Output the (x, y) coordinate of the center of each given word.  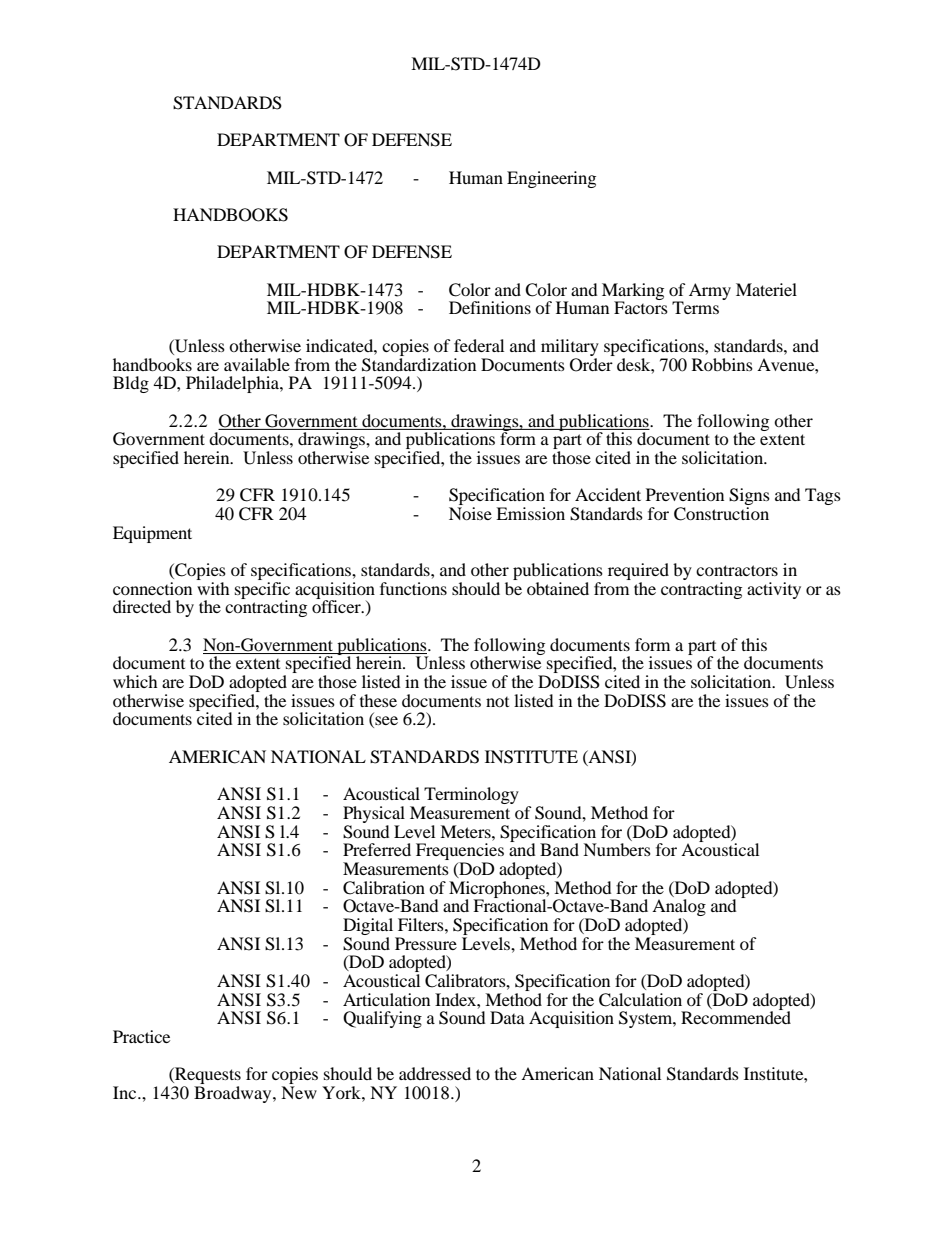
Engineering (551, 179)
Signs (749, 498)
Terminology (470, 797)
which (135, 681)
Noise (470, 513)
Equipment (152, 534)
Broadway (234, 1094)
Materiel (766, 289)
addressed (435, 1073)
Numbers (617, 849)
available (257, 364)
